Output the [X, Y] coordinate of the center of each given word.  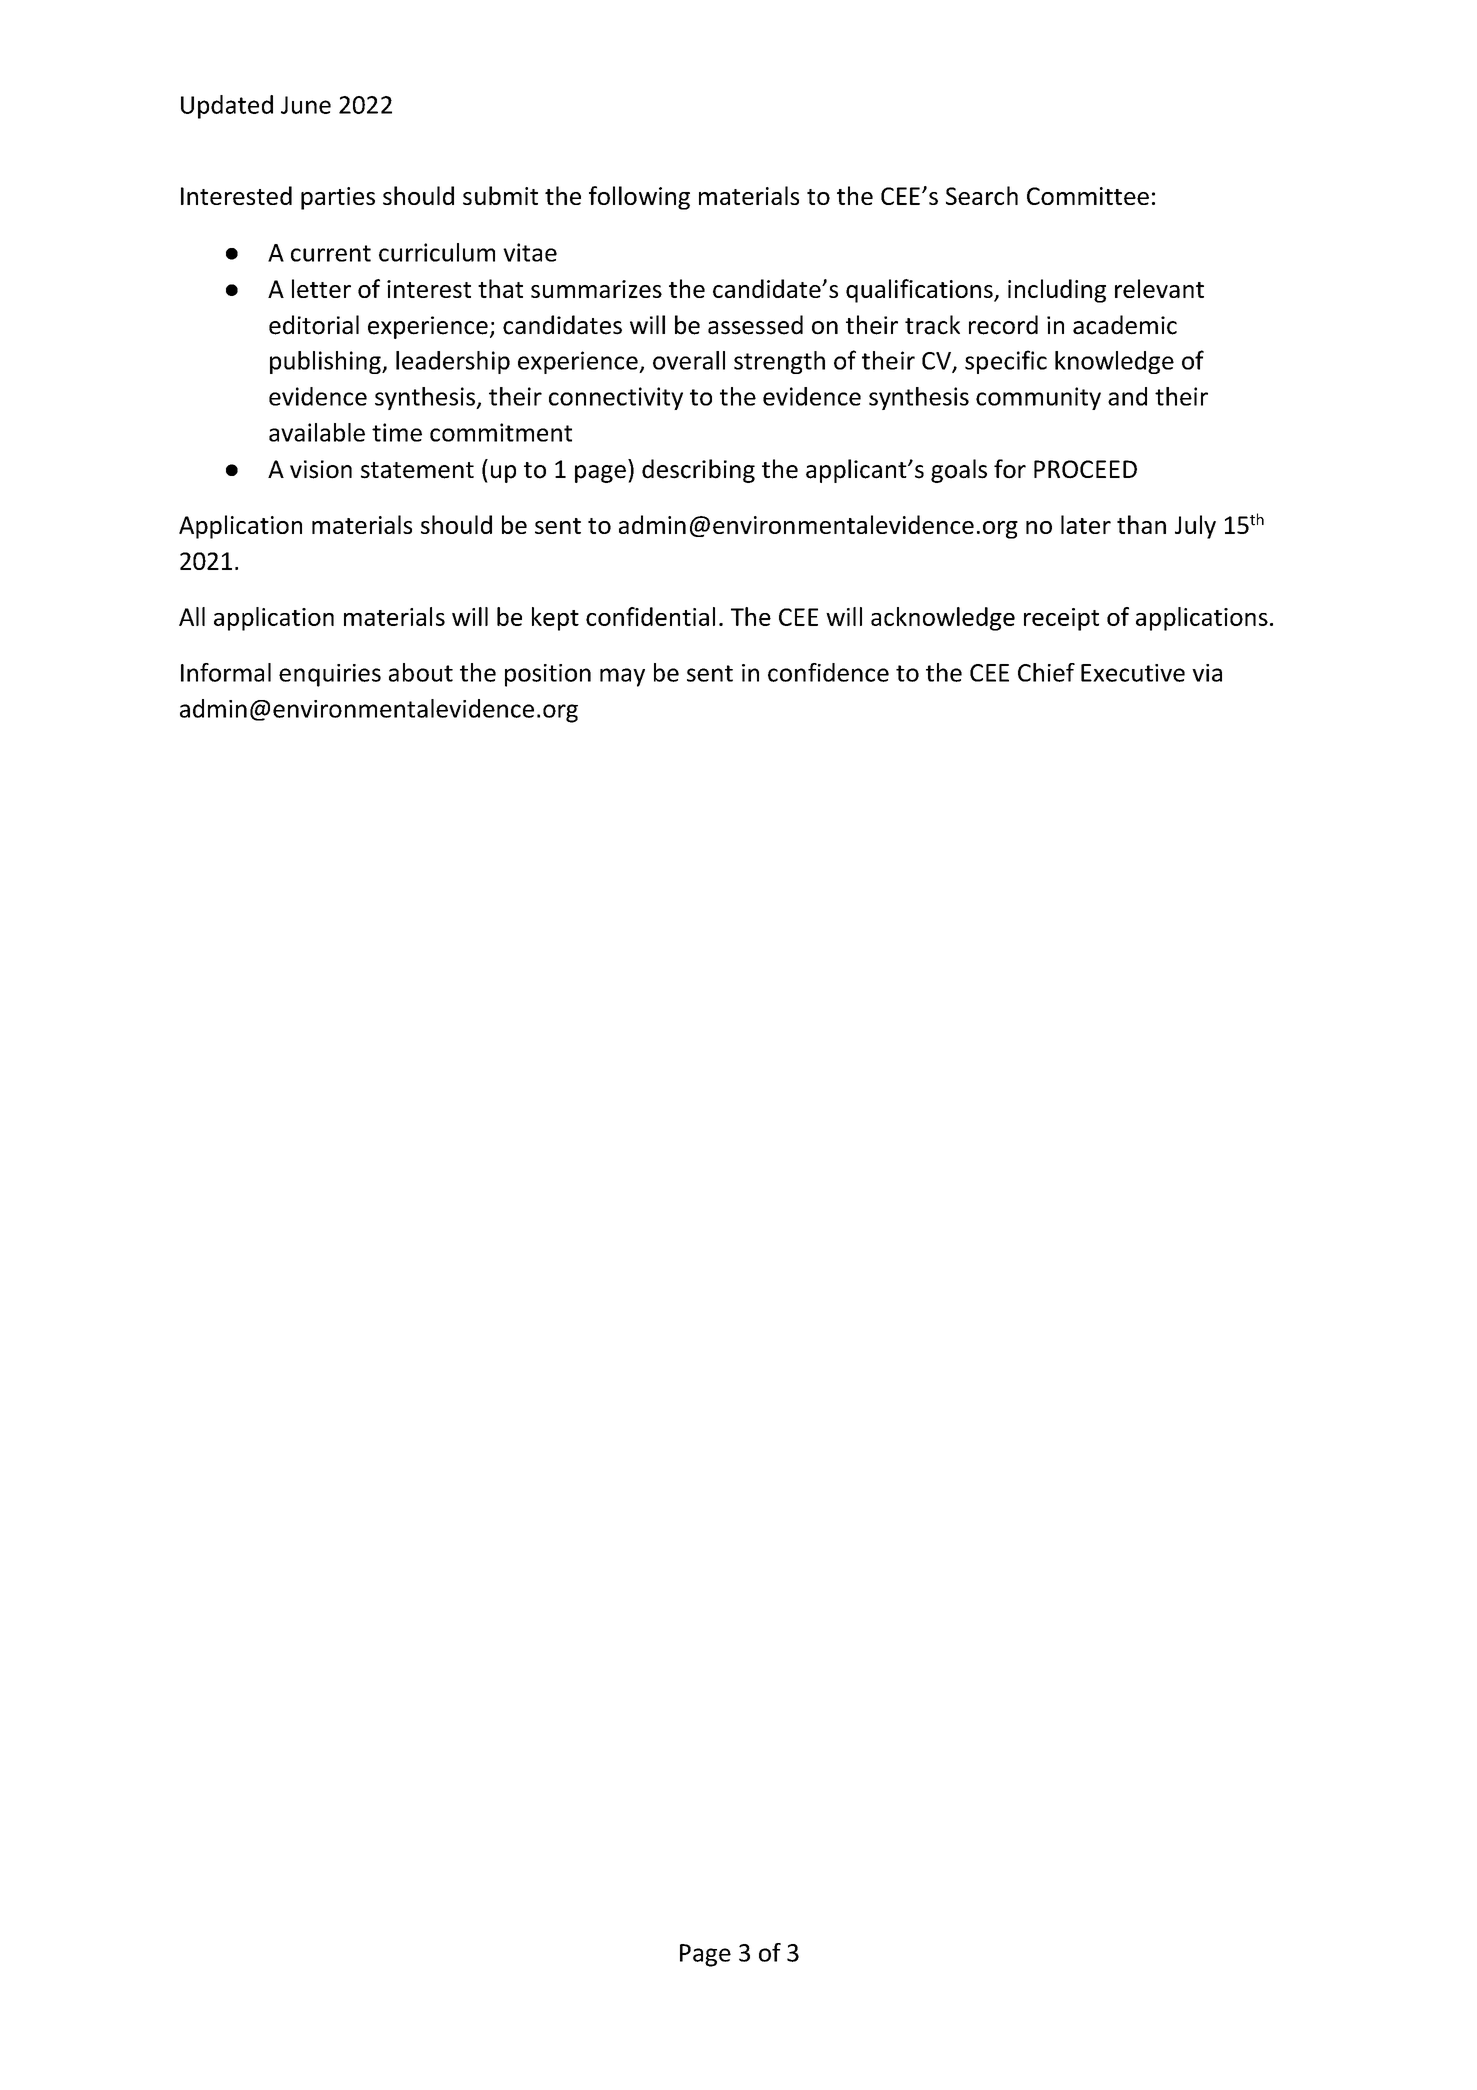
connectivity [616, 398]
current [331, 253]
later [1086, 524]
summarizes [596, 289]
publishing [326, 362]
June [306, 105]
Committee [1088, 196]
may [622, 677]
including [1057, 291]
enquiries [330, 675]
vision [321, 469]
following [639, 198]
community [1038, 398]
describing [698, 471]
